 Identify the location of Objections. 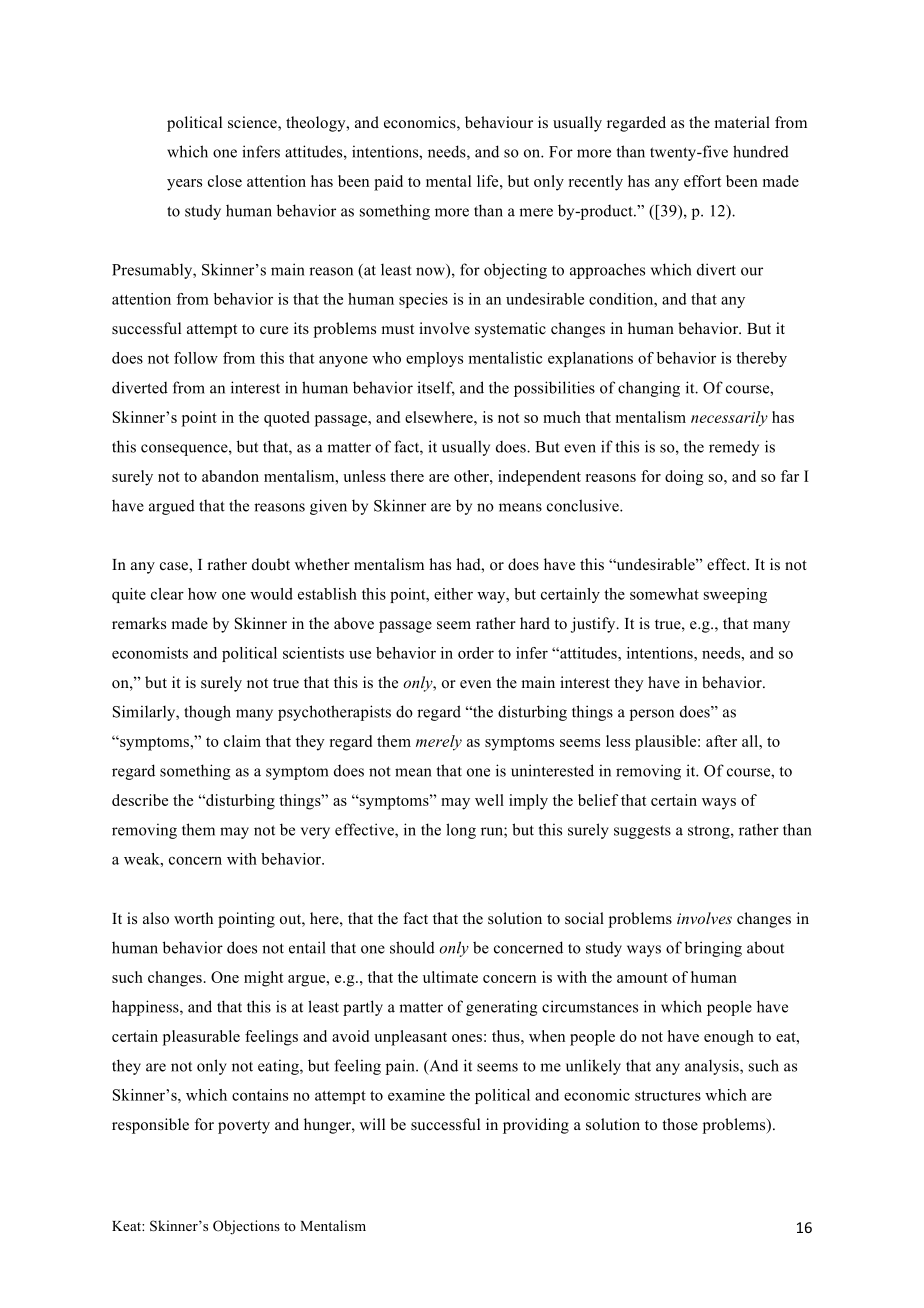
(246, 1227).
